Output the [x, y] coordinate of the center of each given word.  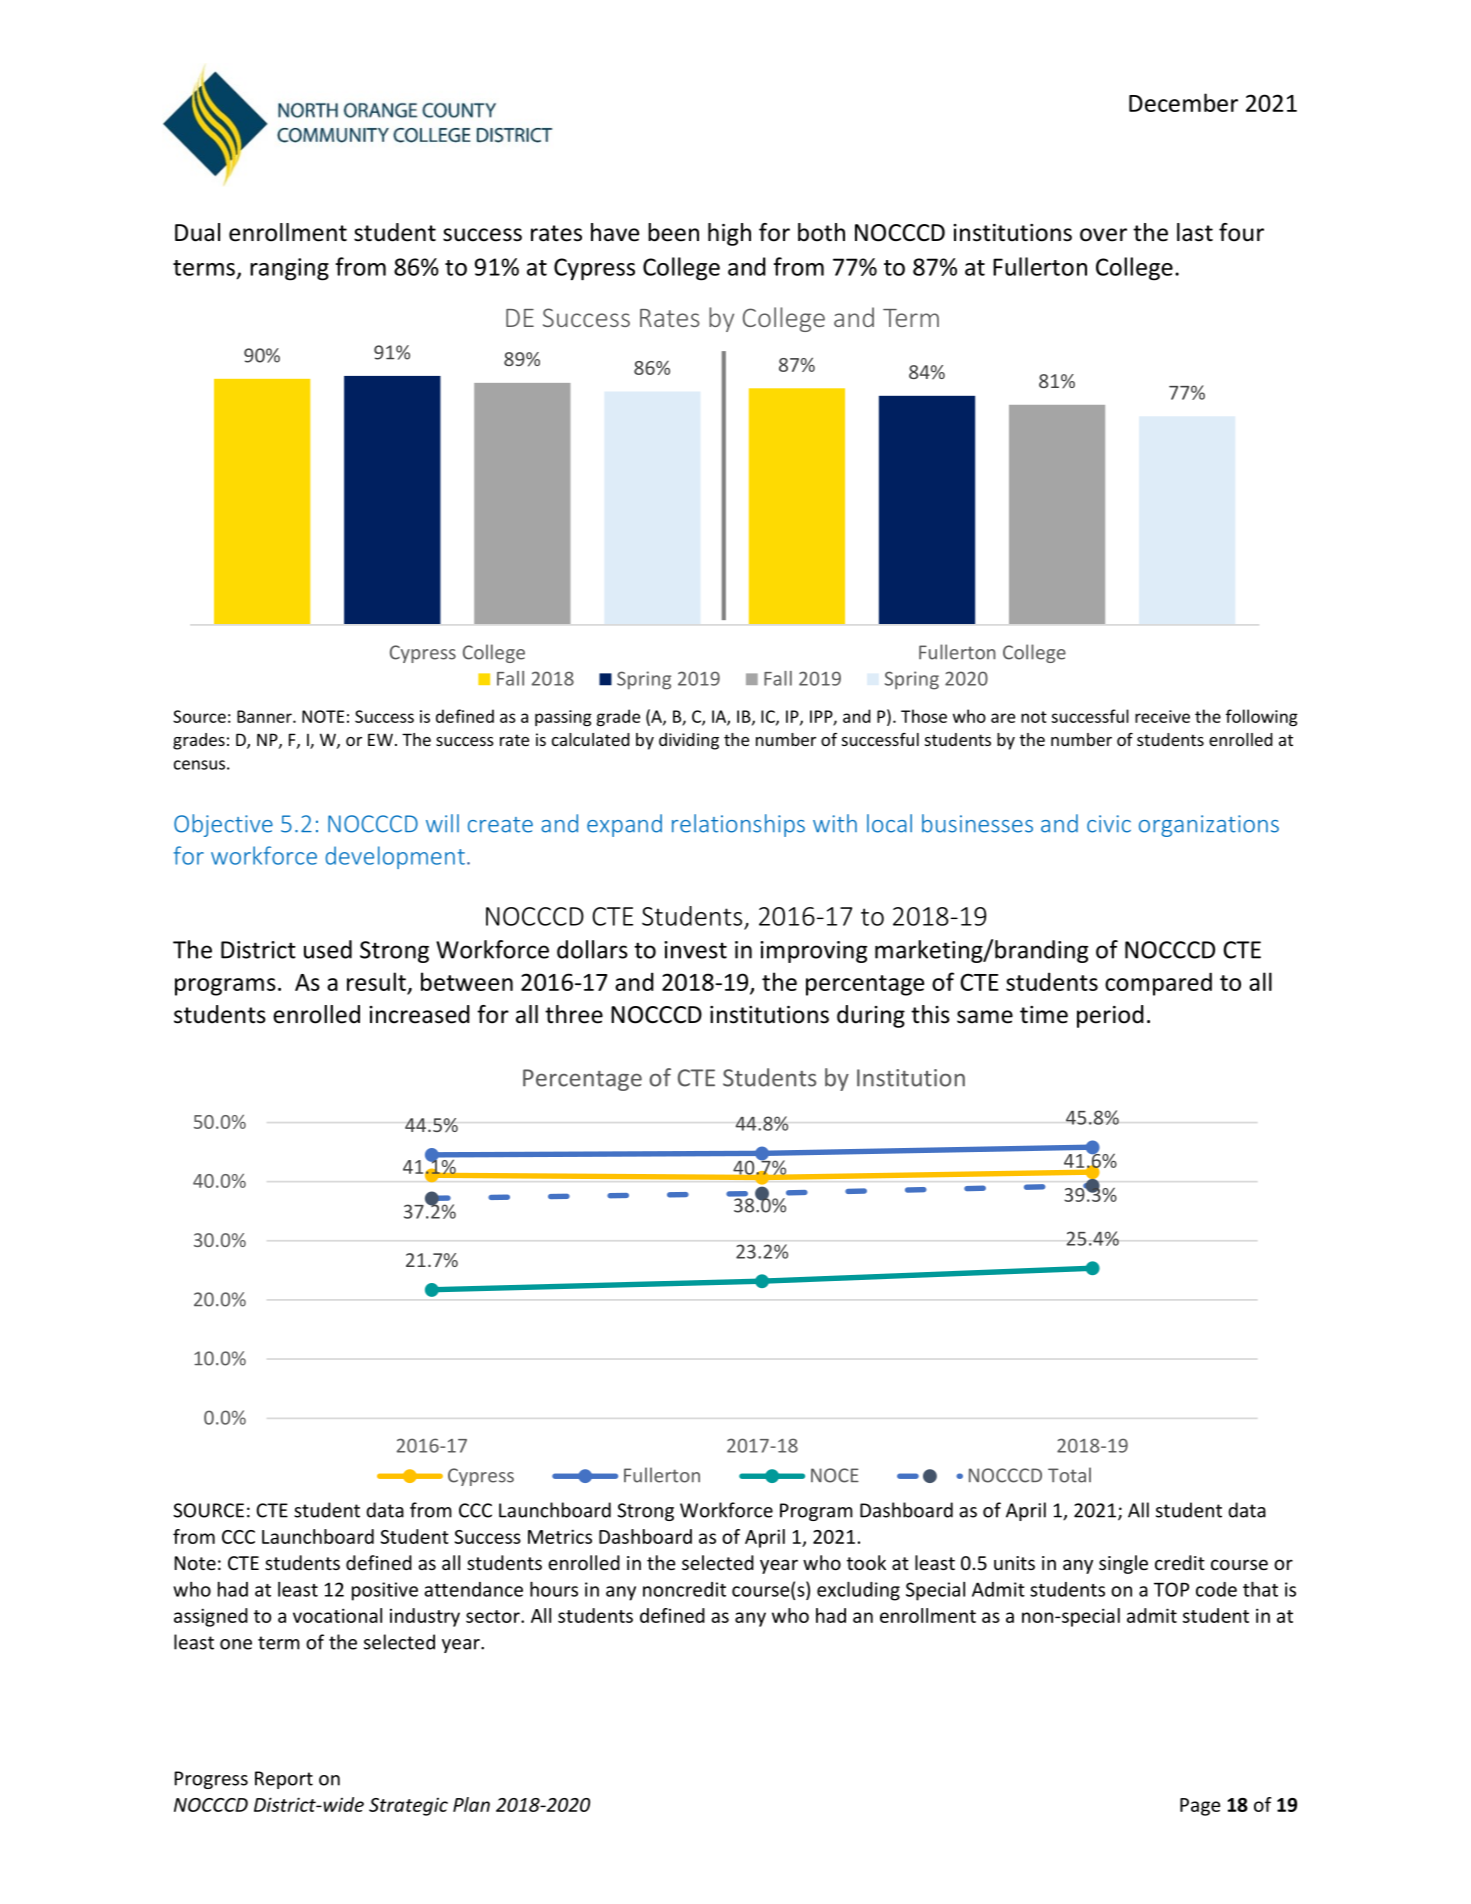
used [328, 949]
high [729, 234]
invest [695, 950]
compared [1158, 984]
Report [284, 1780]
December [1183, 102]
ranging [289, 269]
